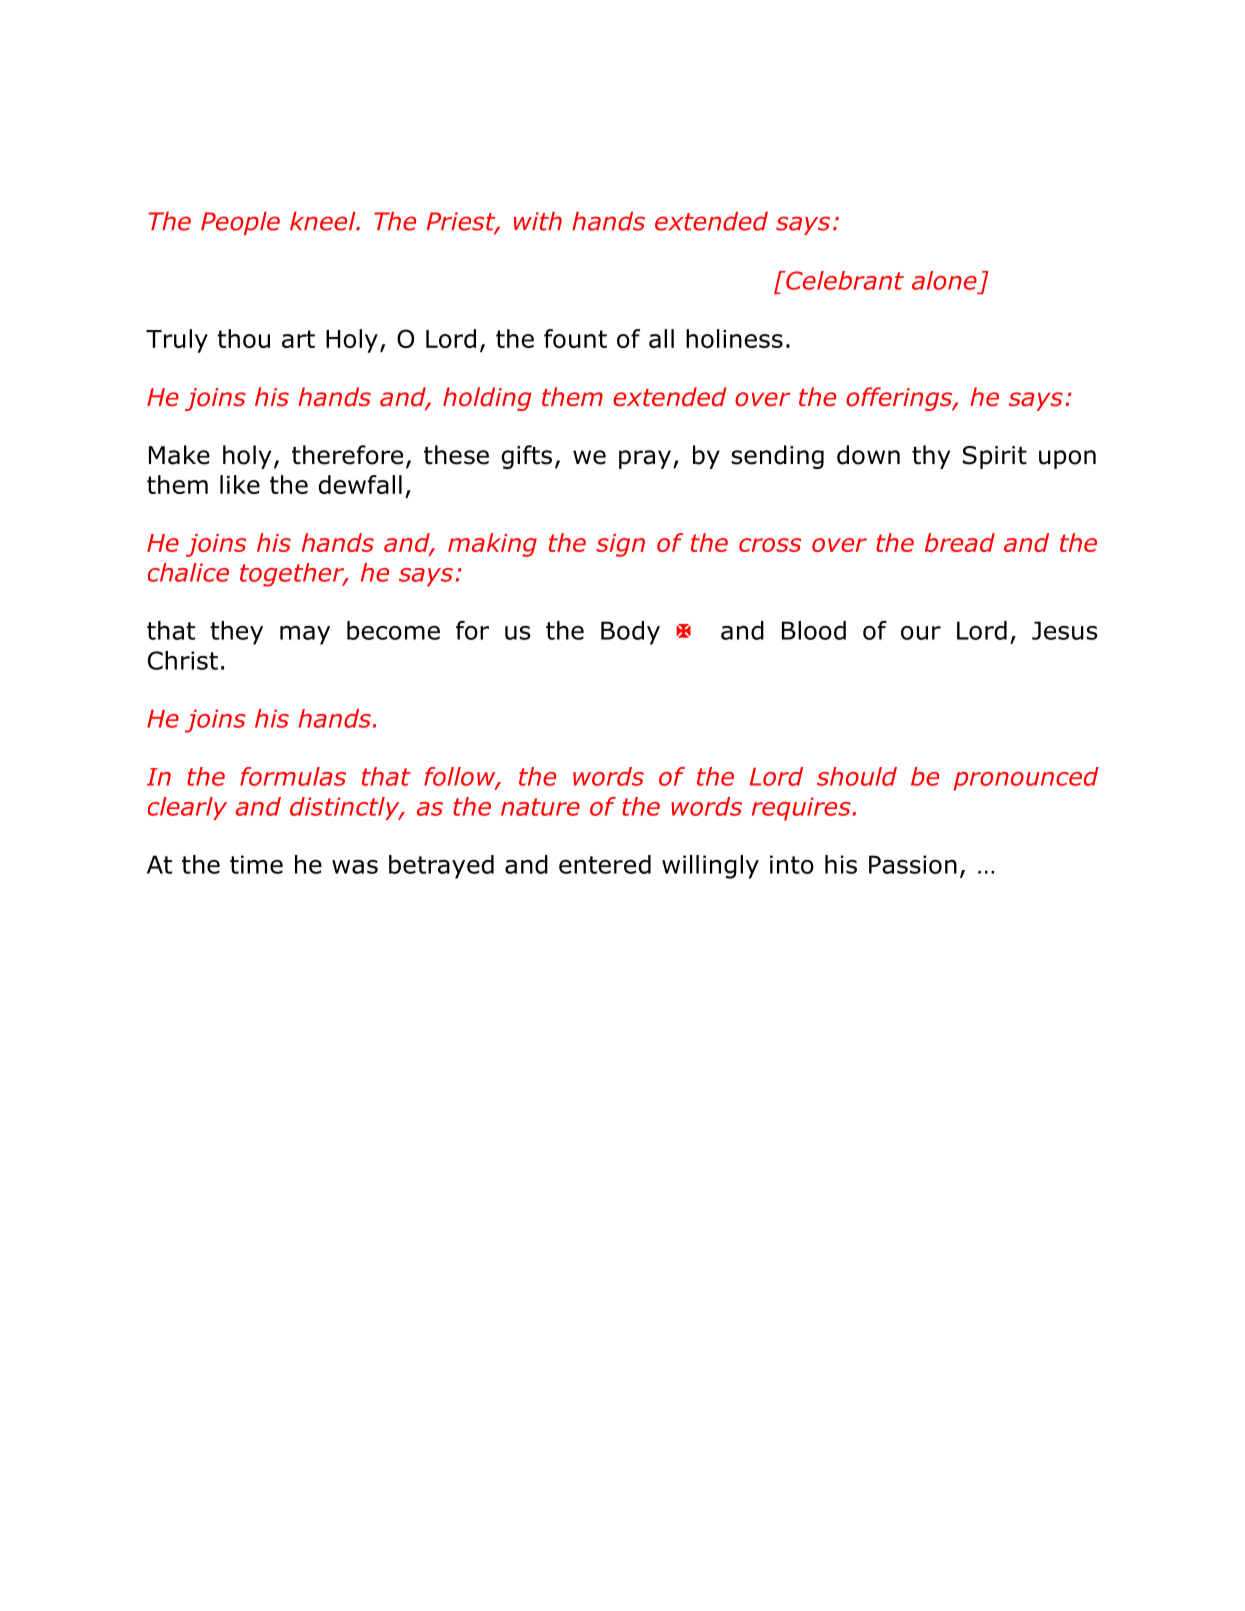 This screenshot has width=1245, height=1611. I want to click on time, so click(256, 864).
